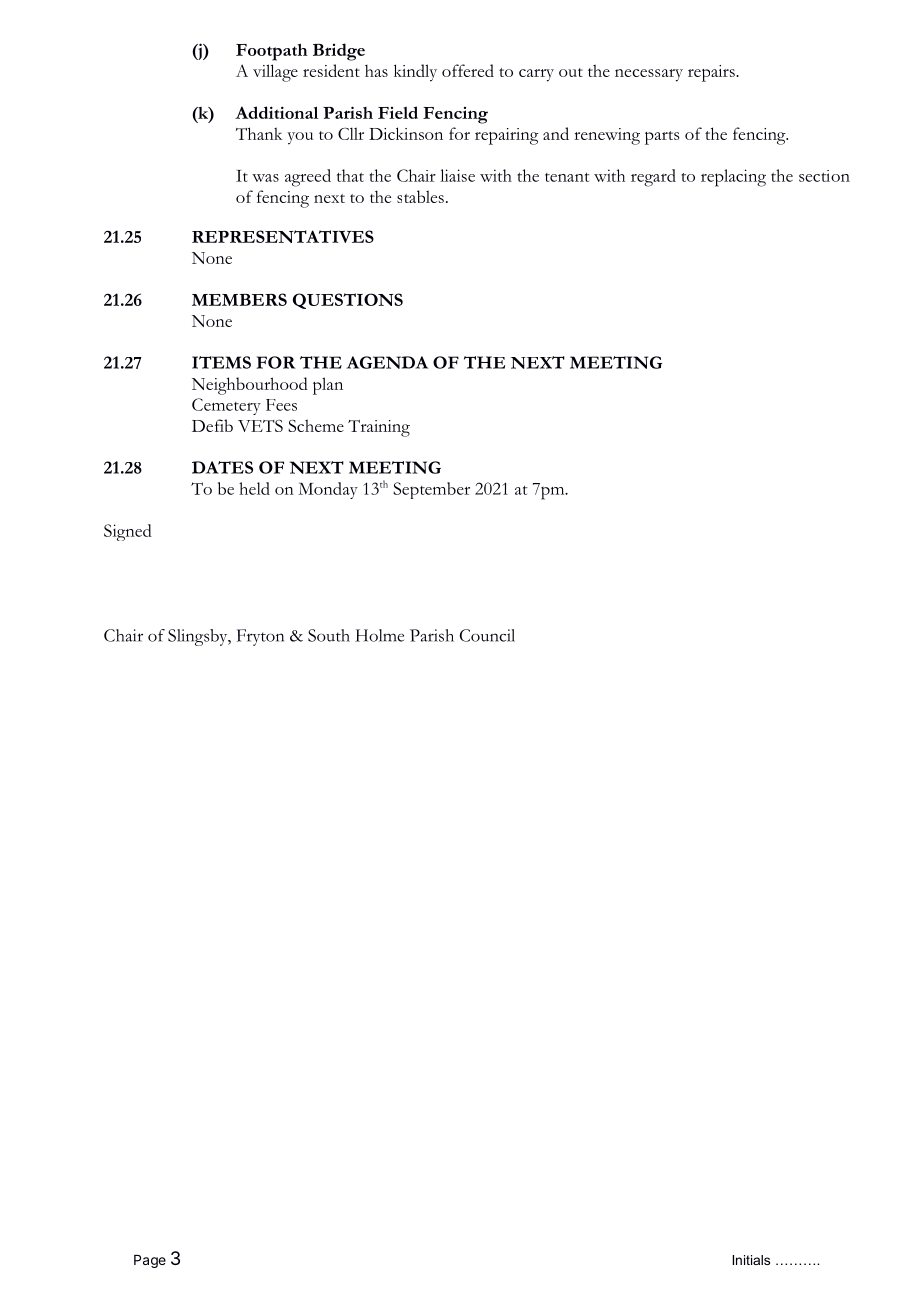 This document has height=1308, width=924. Describe the element at coordinates (733, 178) in the document. I see `replacing` at that location.
